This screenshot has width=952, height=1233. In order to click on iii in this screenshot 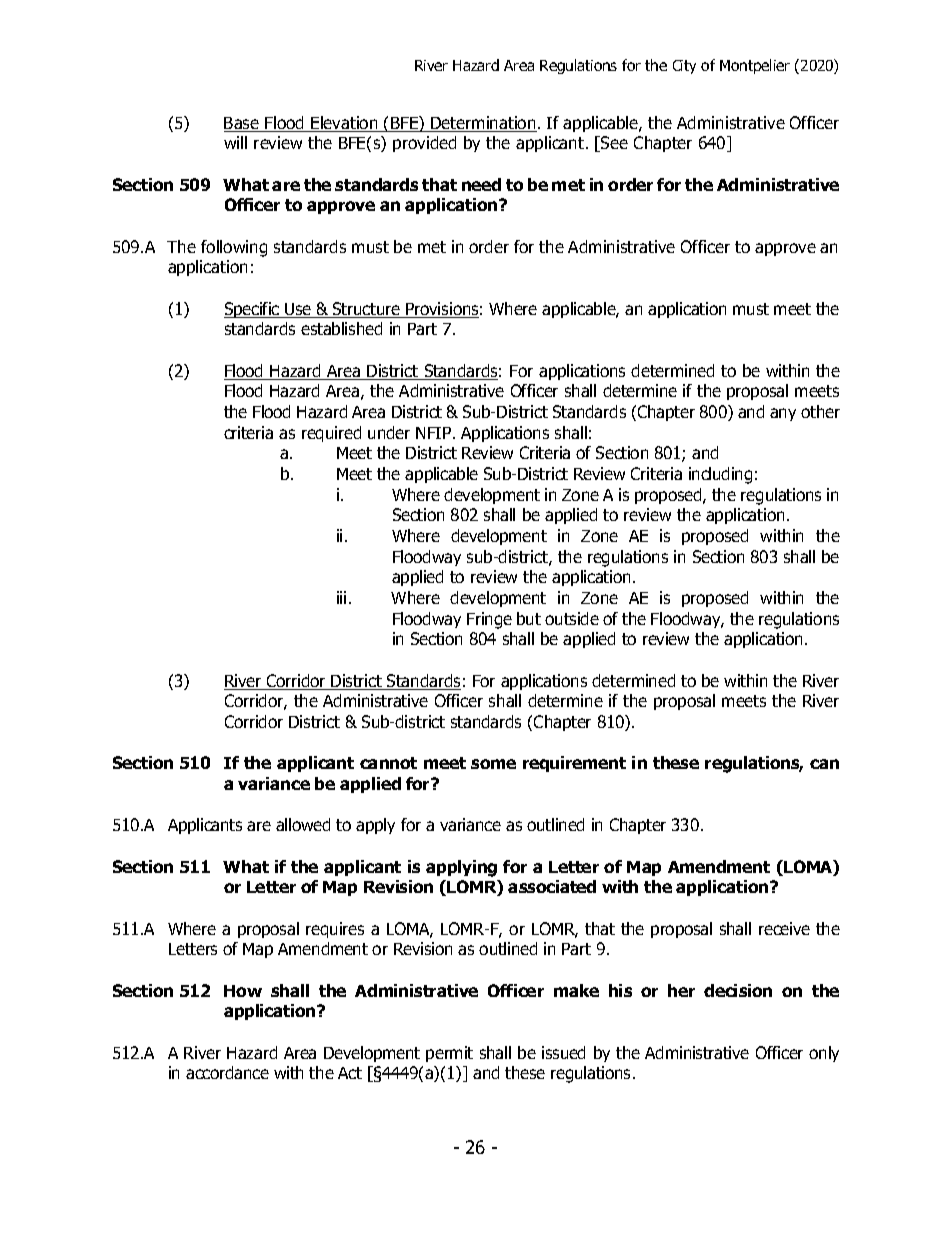, I will do `click(341, 597)`.
